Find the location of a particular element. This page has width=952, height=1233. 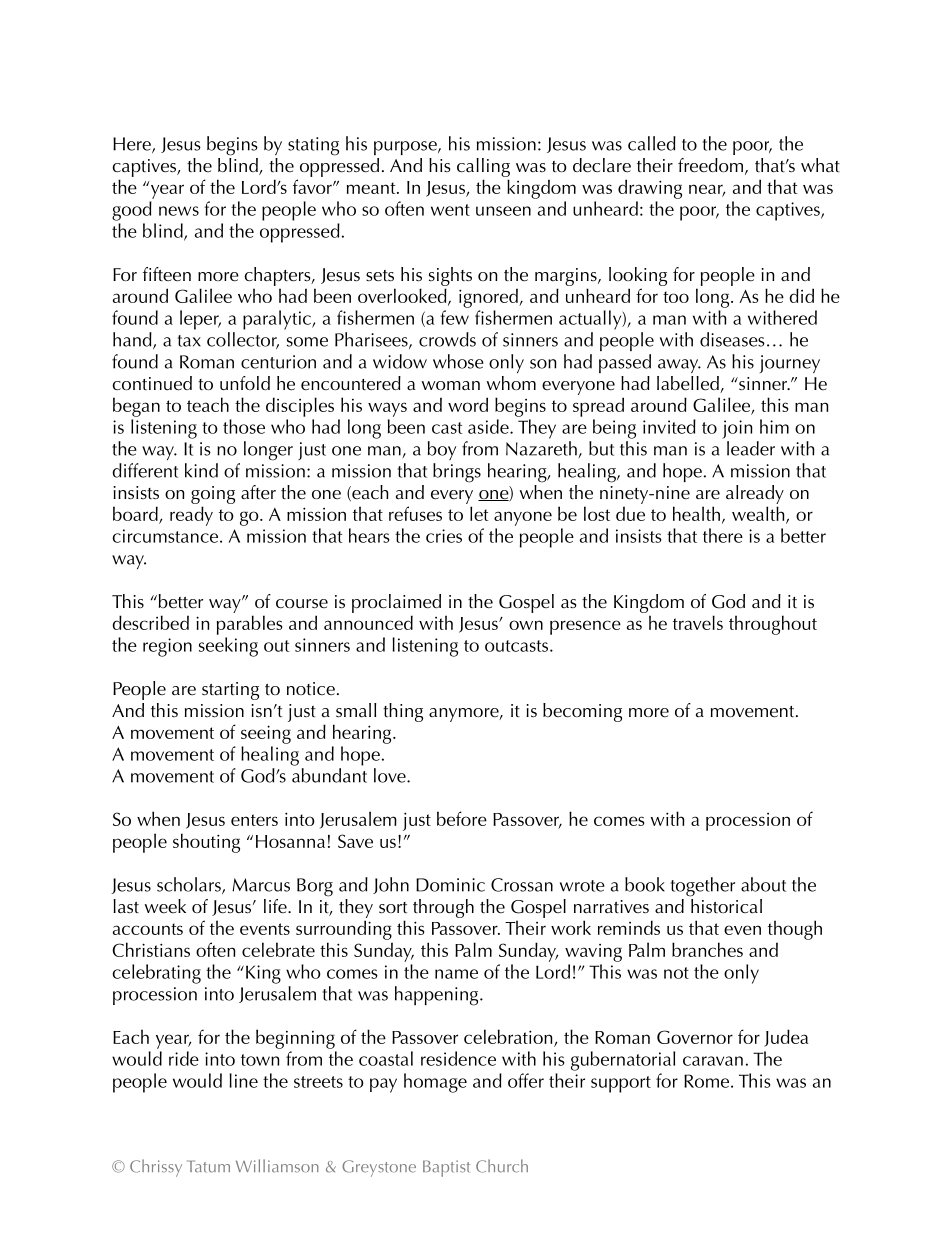

before is located at coordinates (462, 818).
